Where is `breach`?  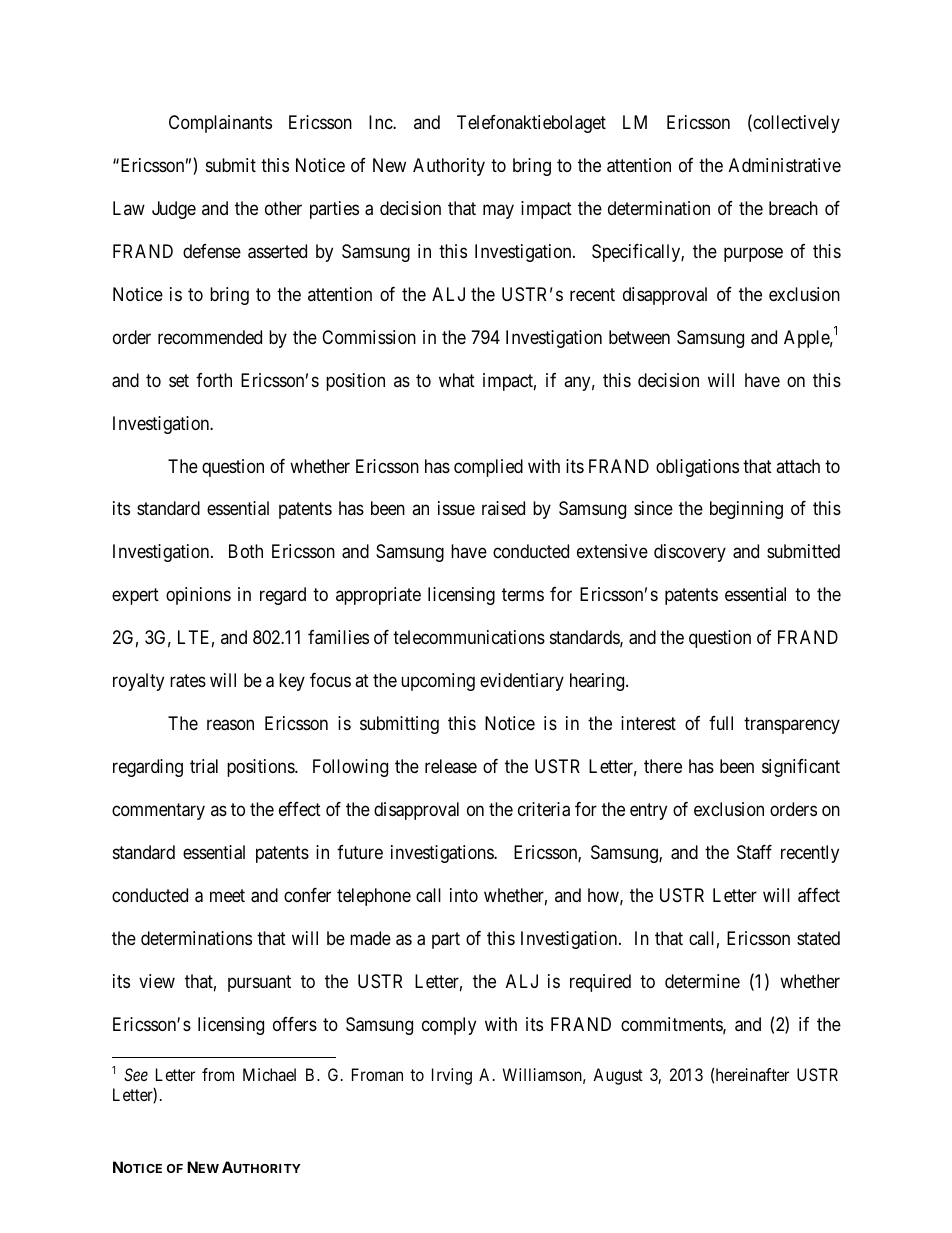 breach is located at coordinates (793, 208).
